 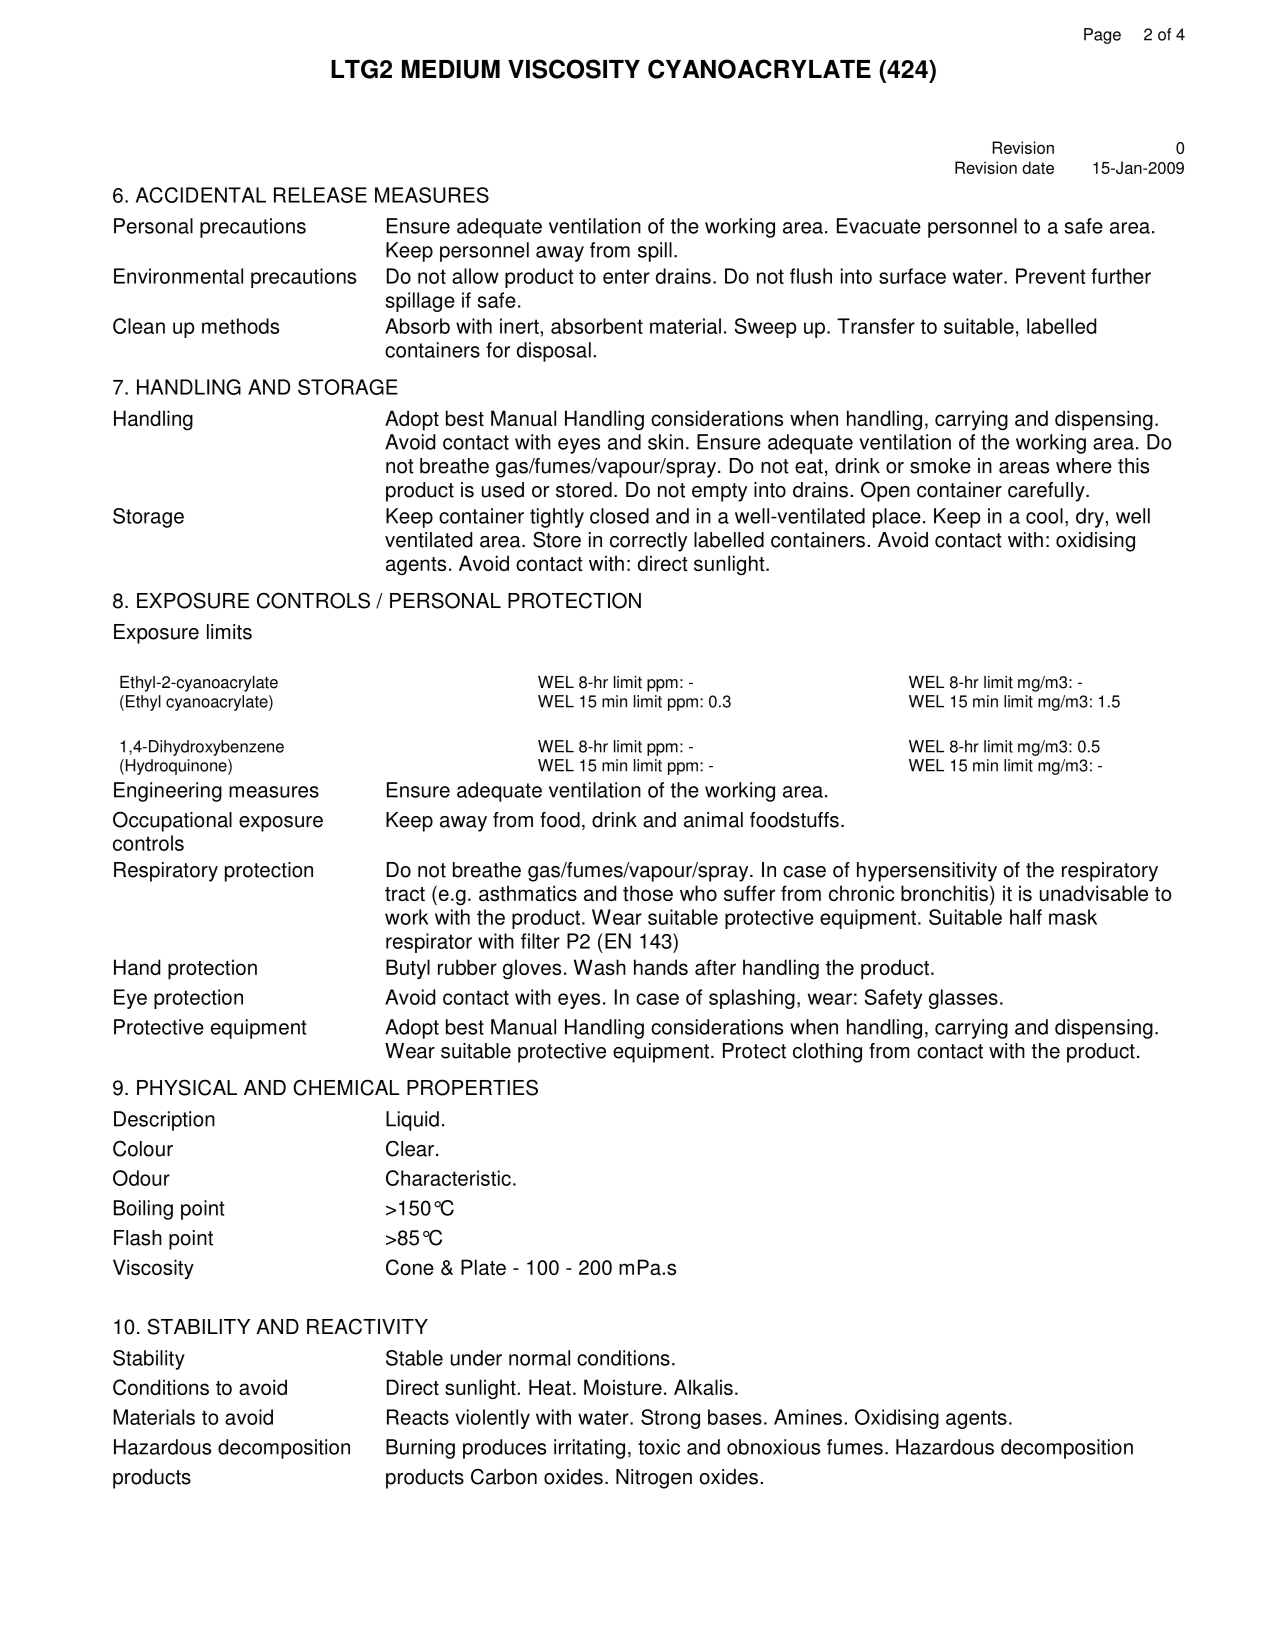 I want to click on ACCIDENTAL, so click(x=201, y=195).
